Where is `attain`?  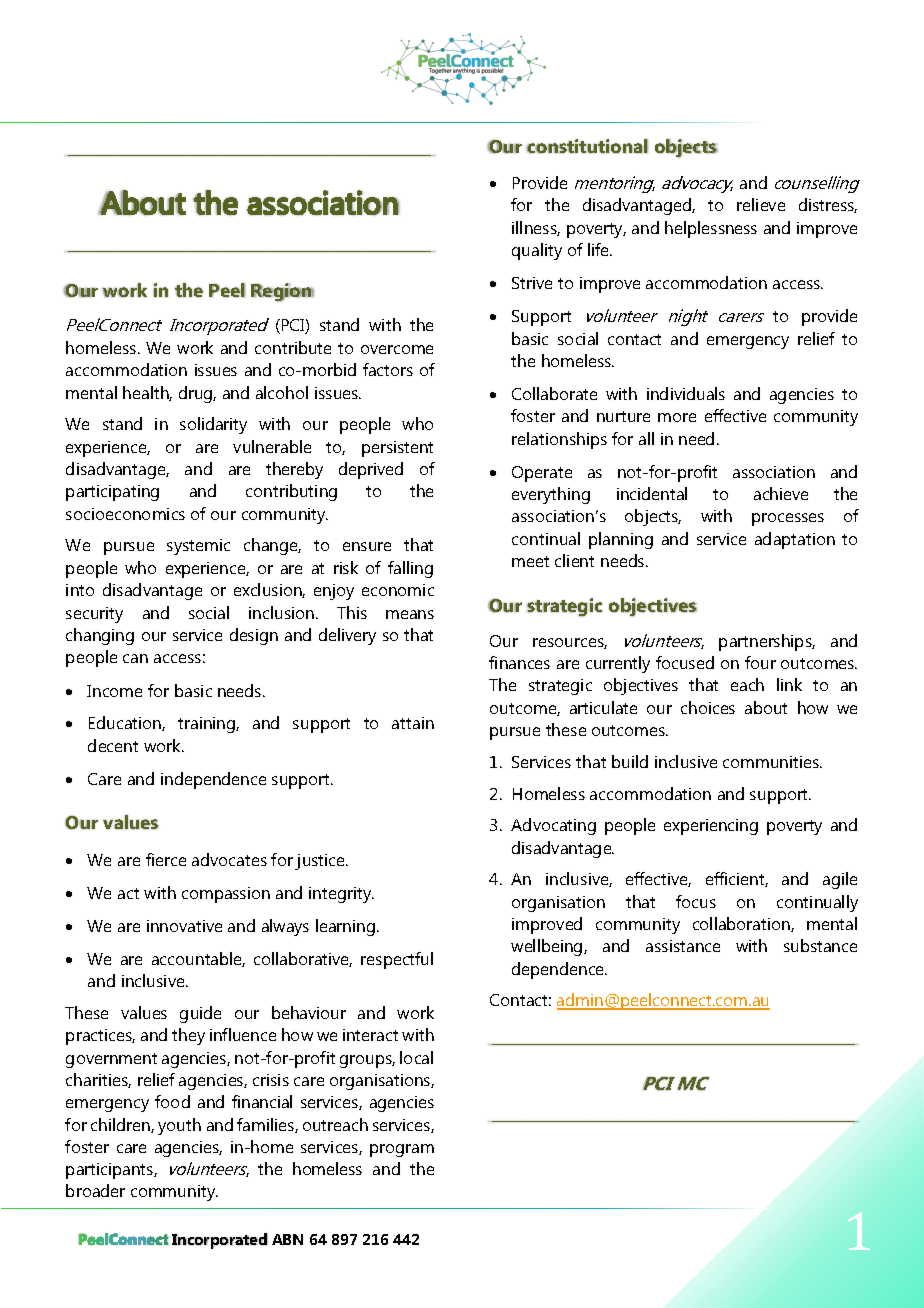 attain is located at coordinates (413, 723).
